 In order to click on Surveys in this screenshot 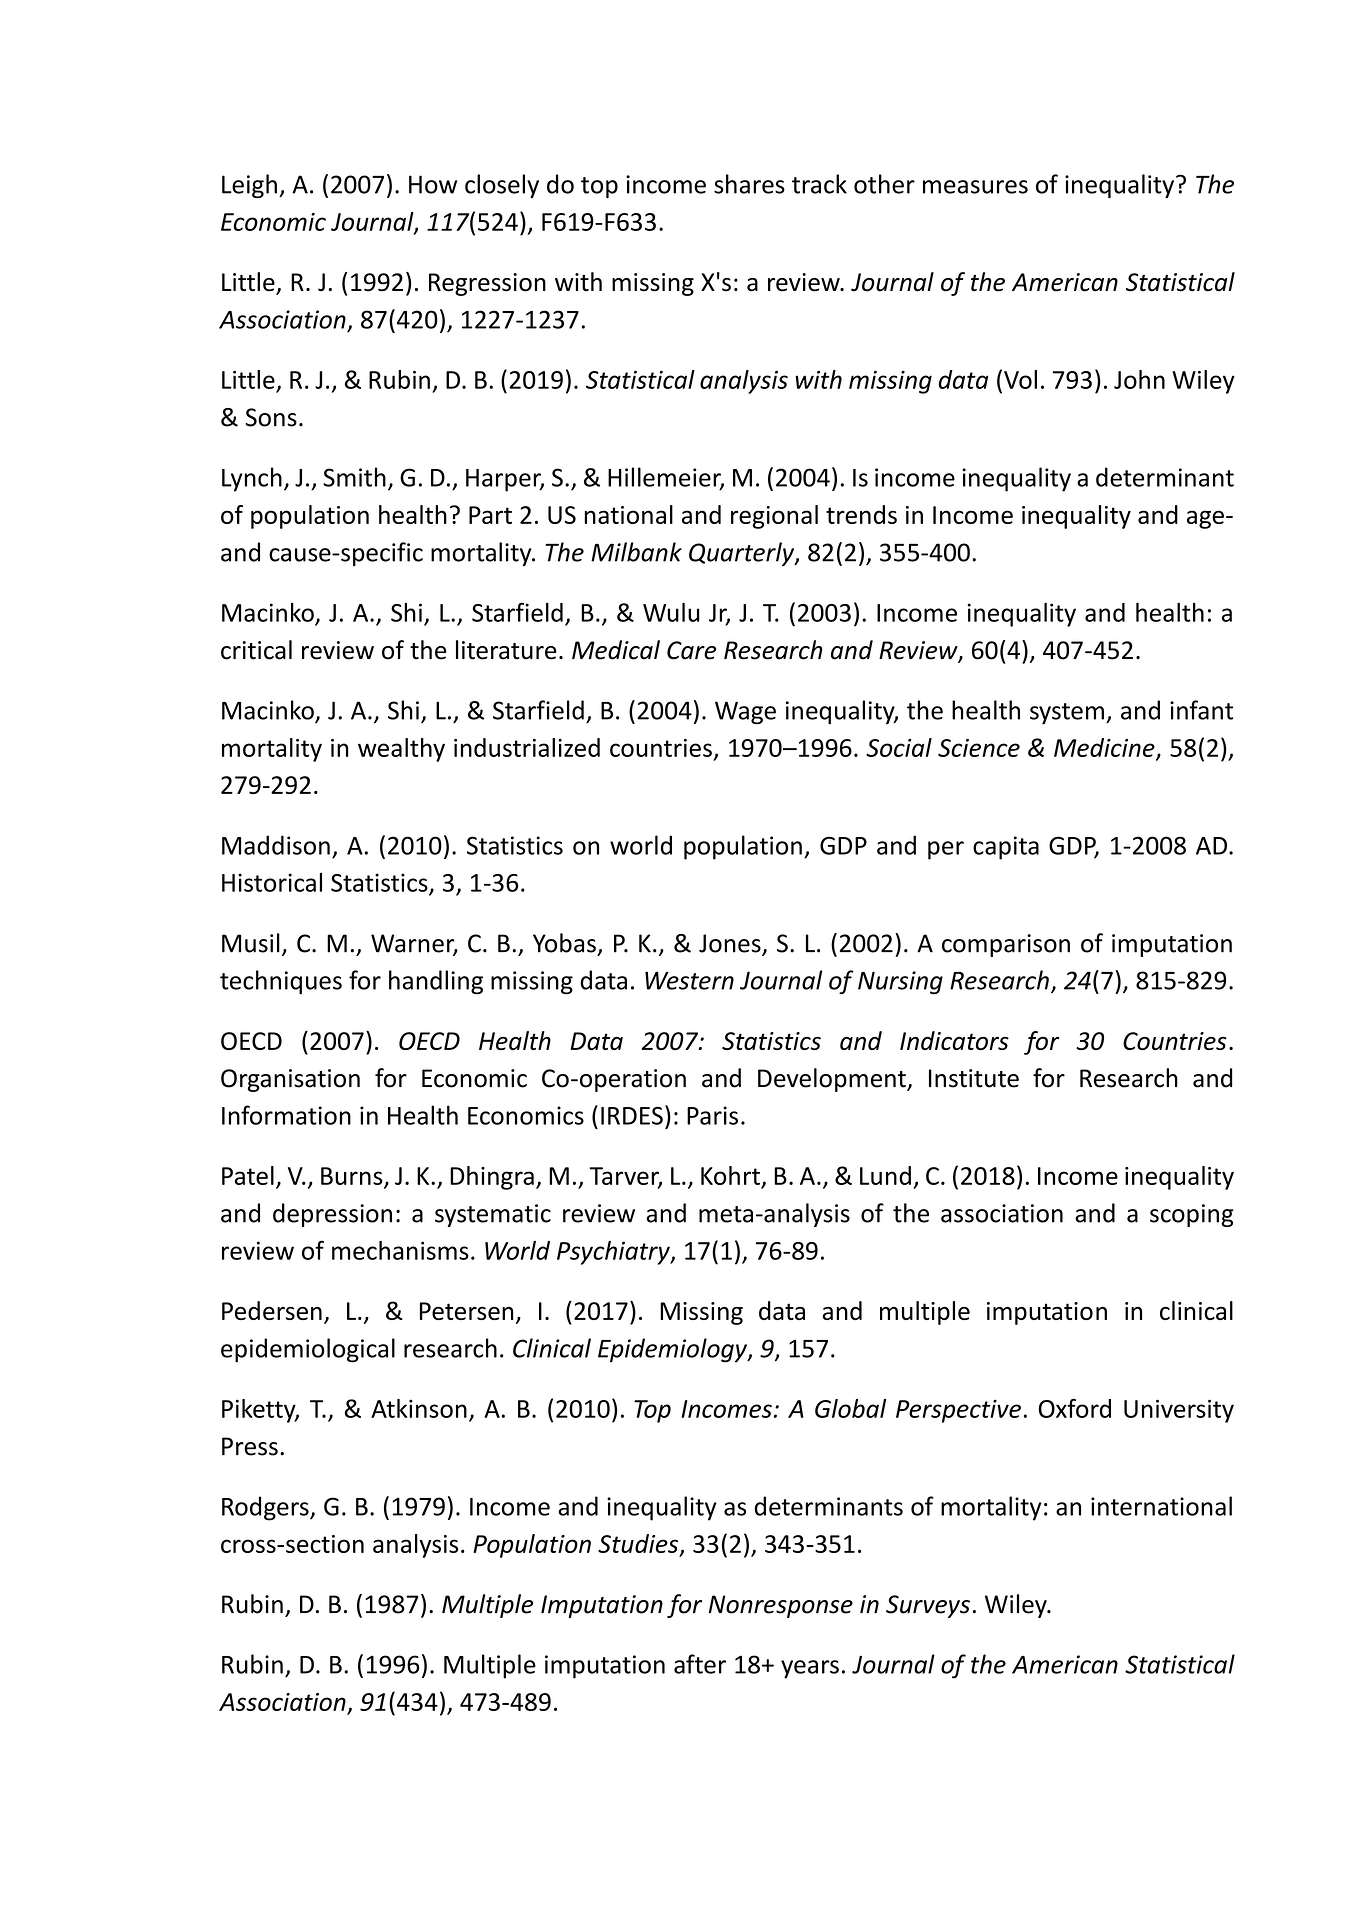, I will do `click(928, 1606)`.
